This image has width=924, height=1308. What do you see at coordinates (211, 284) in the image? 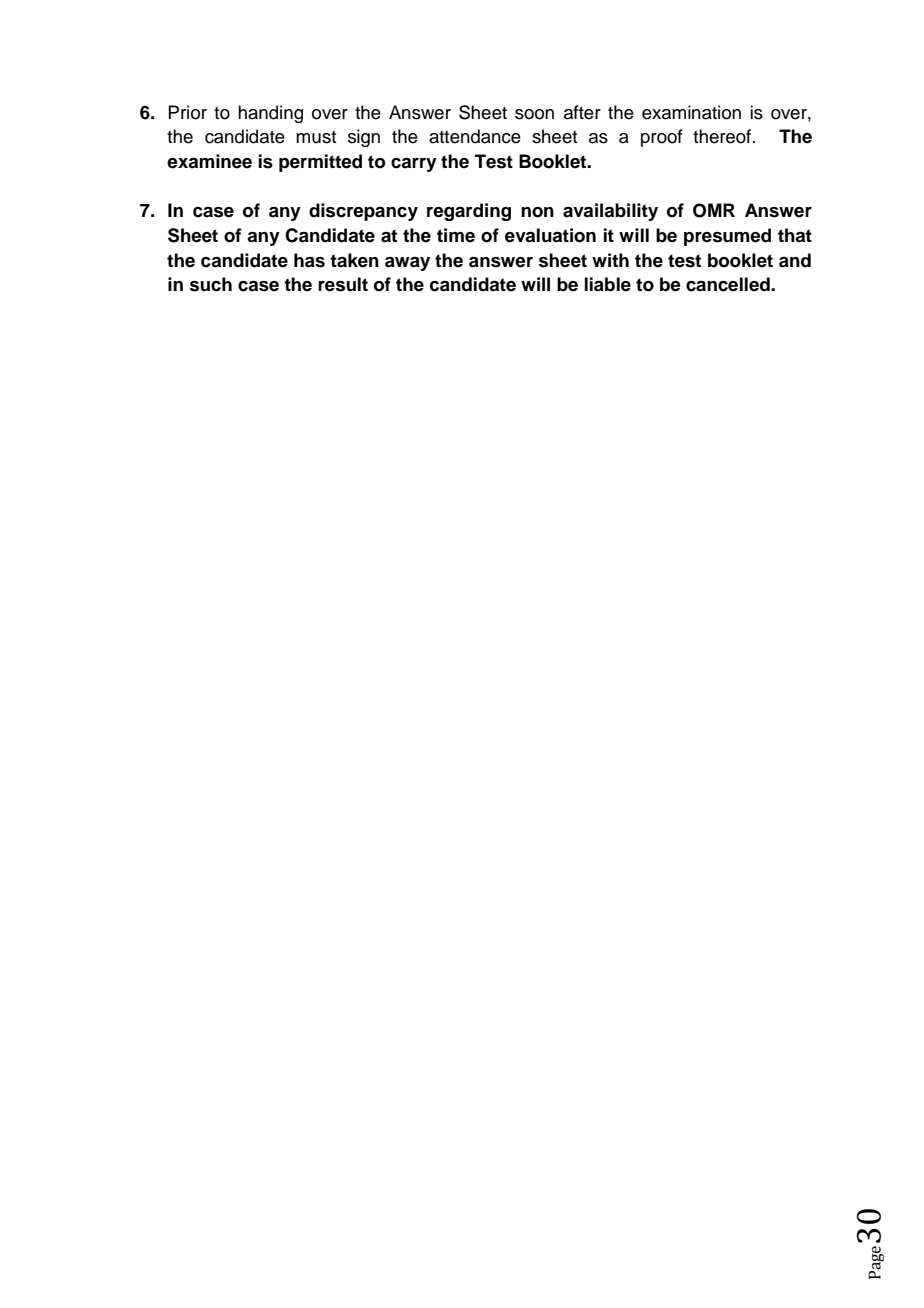
I see `such` at bounding box center [211, 284].
